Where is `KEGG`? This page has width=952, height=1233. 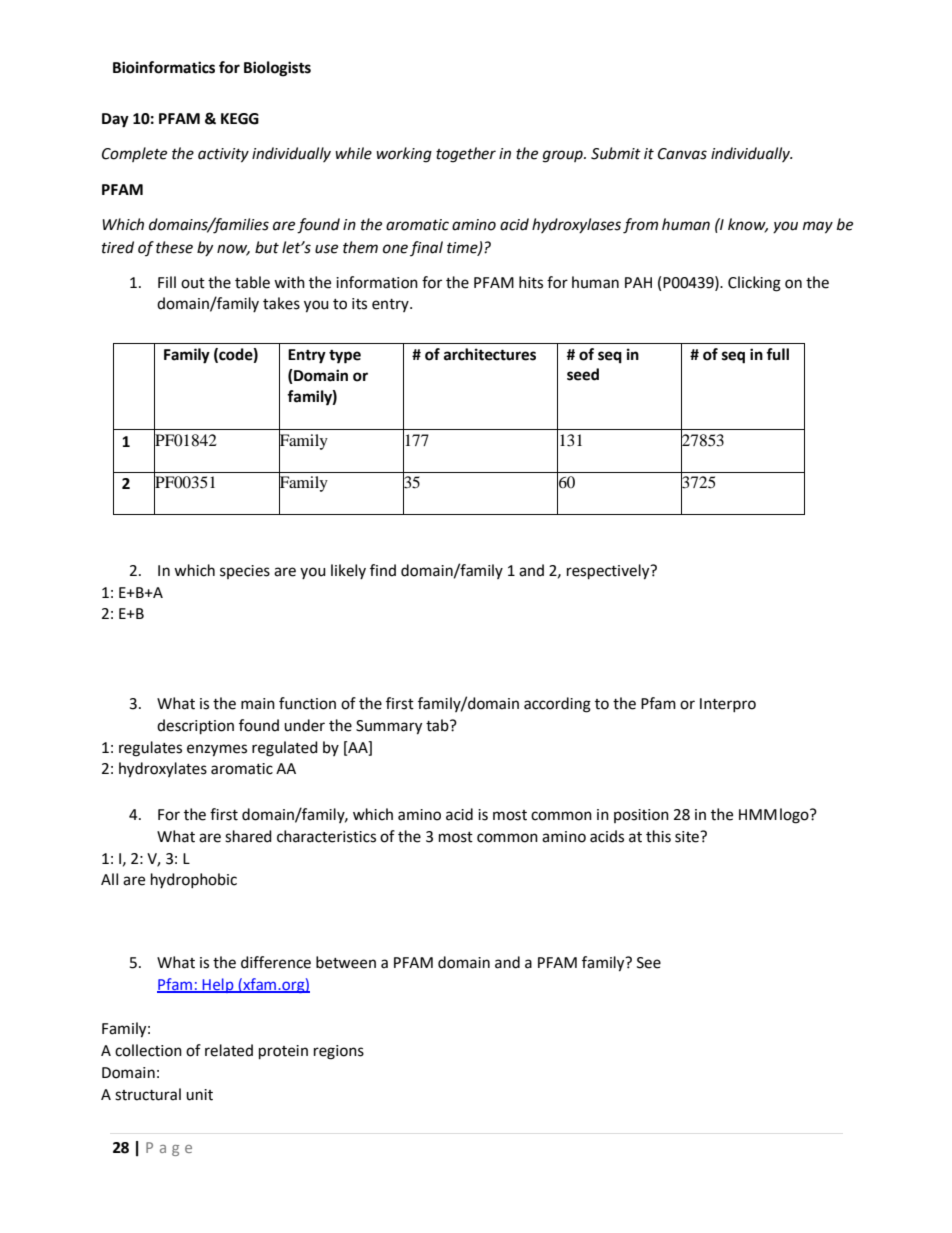 KEGG is located at coordinates (240, 119).
